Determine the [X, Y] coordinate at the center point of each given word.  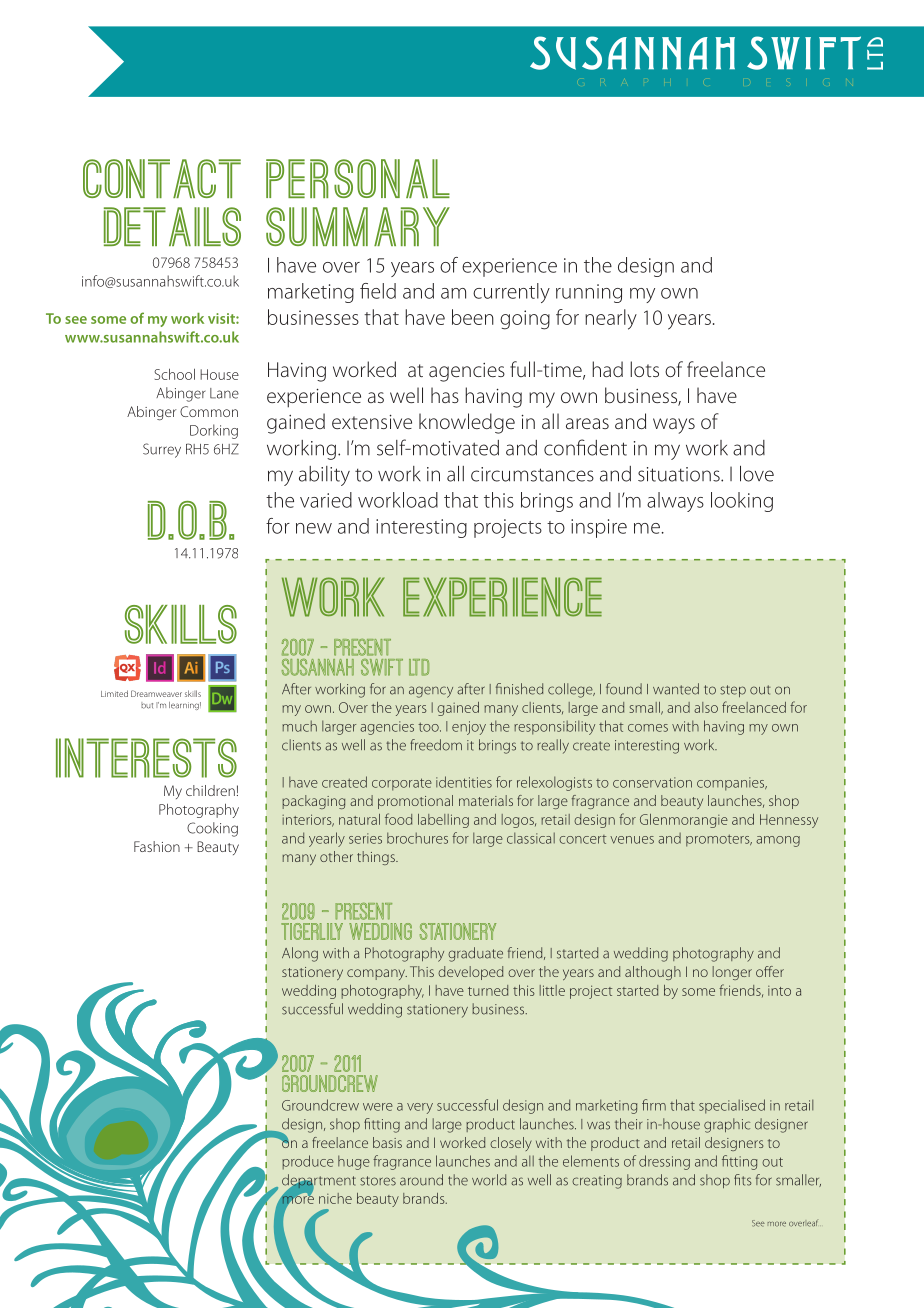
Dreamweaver [156, 693]
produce [308, 1162]
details [172, 226]
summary [358, 226]
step [733, 691]
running [589, 293]
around [421, 1180]
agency [431, 692]
